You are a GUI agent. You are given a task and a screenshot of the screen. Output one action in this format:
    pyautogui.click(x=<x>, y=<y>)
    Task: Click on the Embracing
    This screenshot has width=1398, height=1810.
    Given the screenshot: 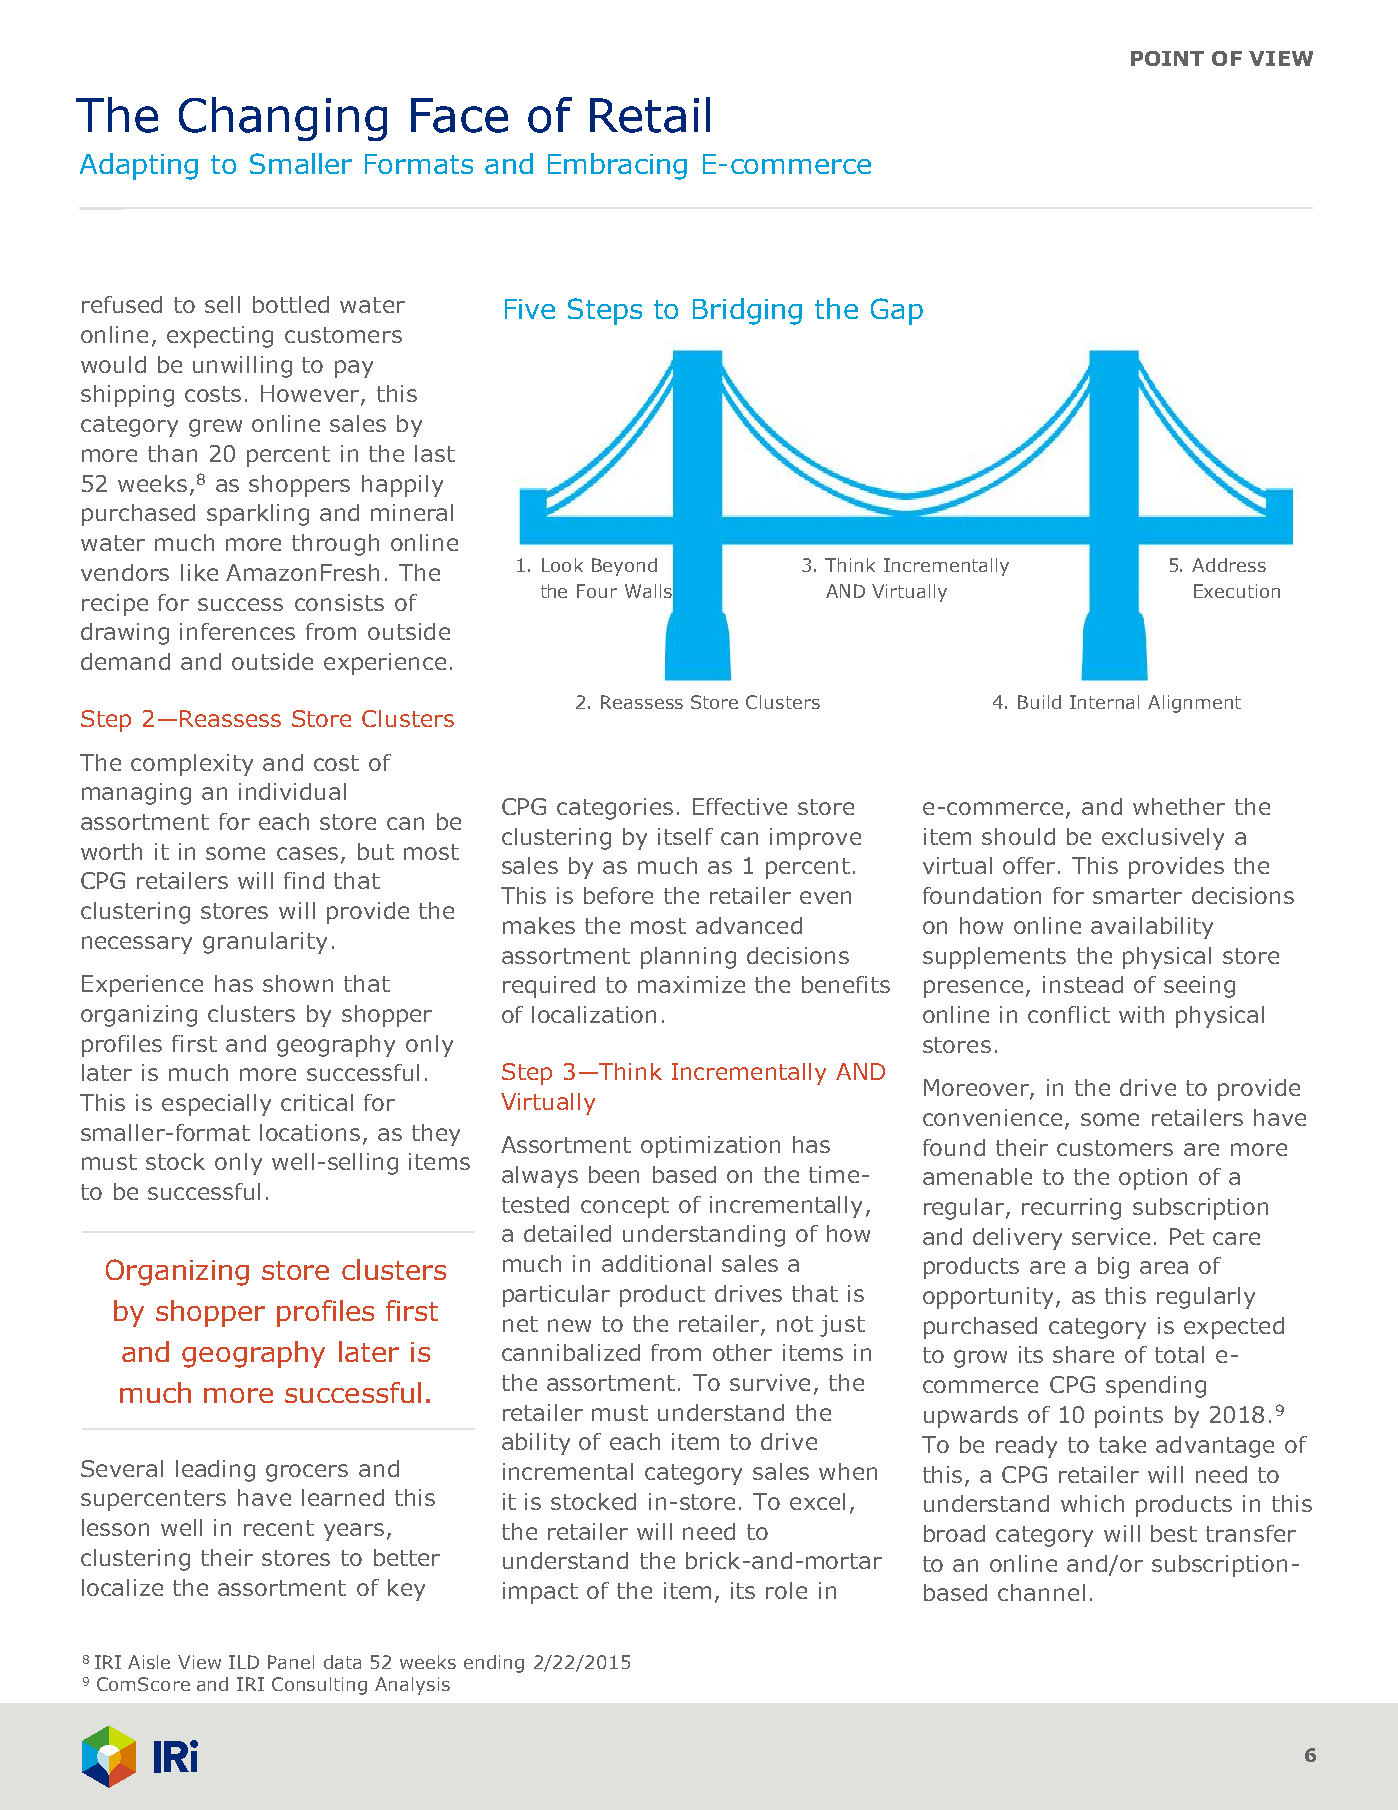 What is the action you would take?
    pyautogui.click(x=617, y=166)
